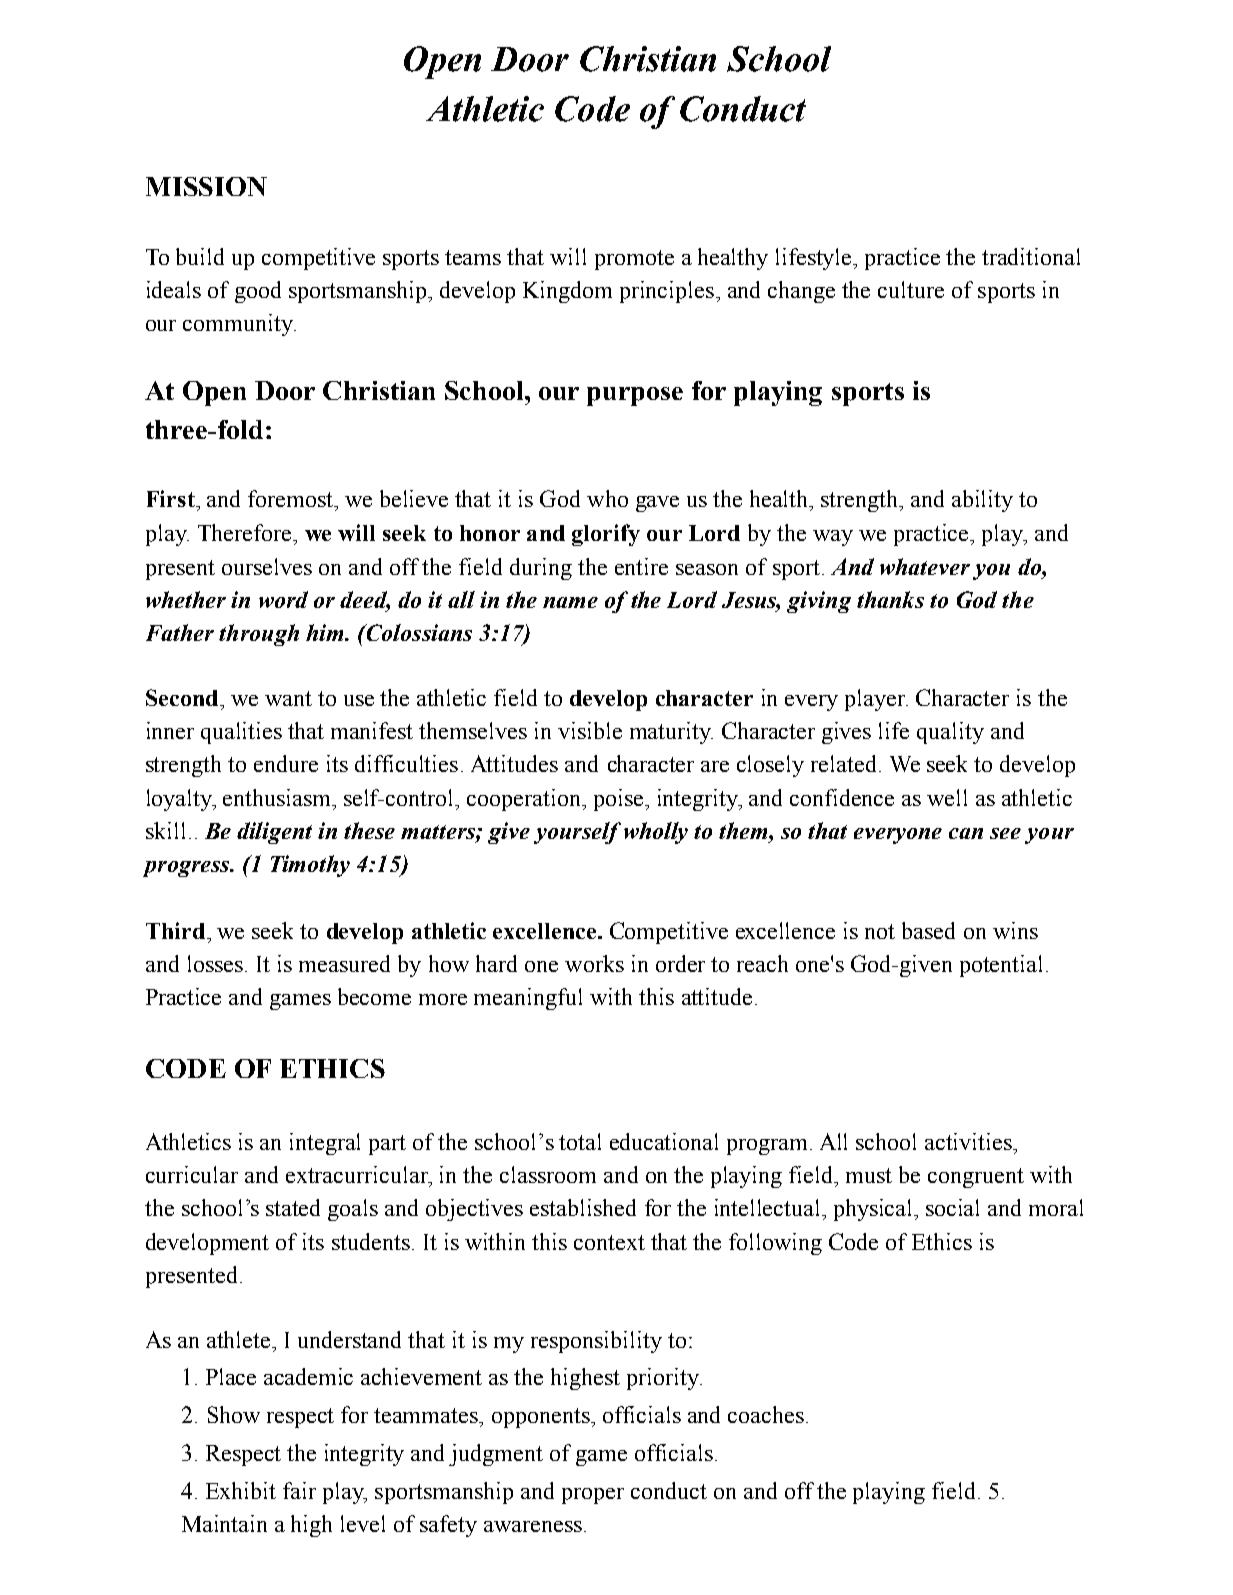 The image size is (1233, 1595). What do you see at coordinates (1031, 256) in the screenshot?
I see `traditional` at bounding box center [1031, 256].
